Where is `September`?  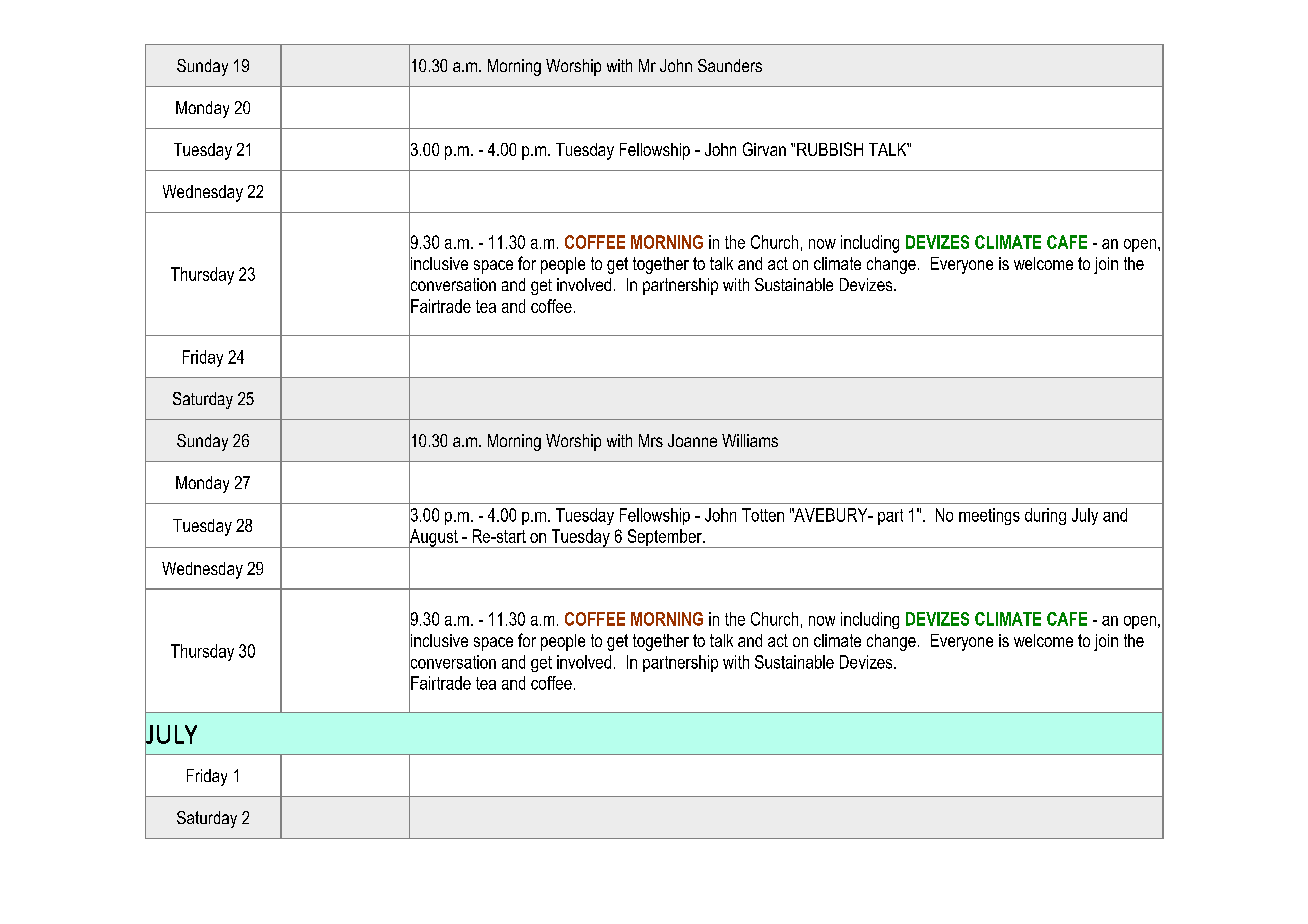
September is located at coordinates (664, 538).
